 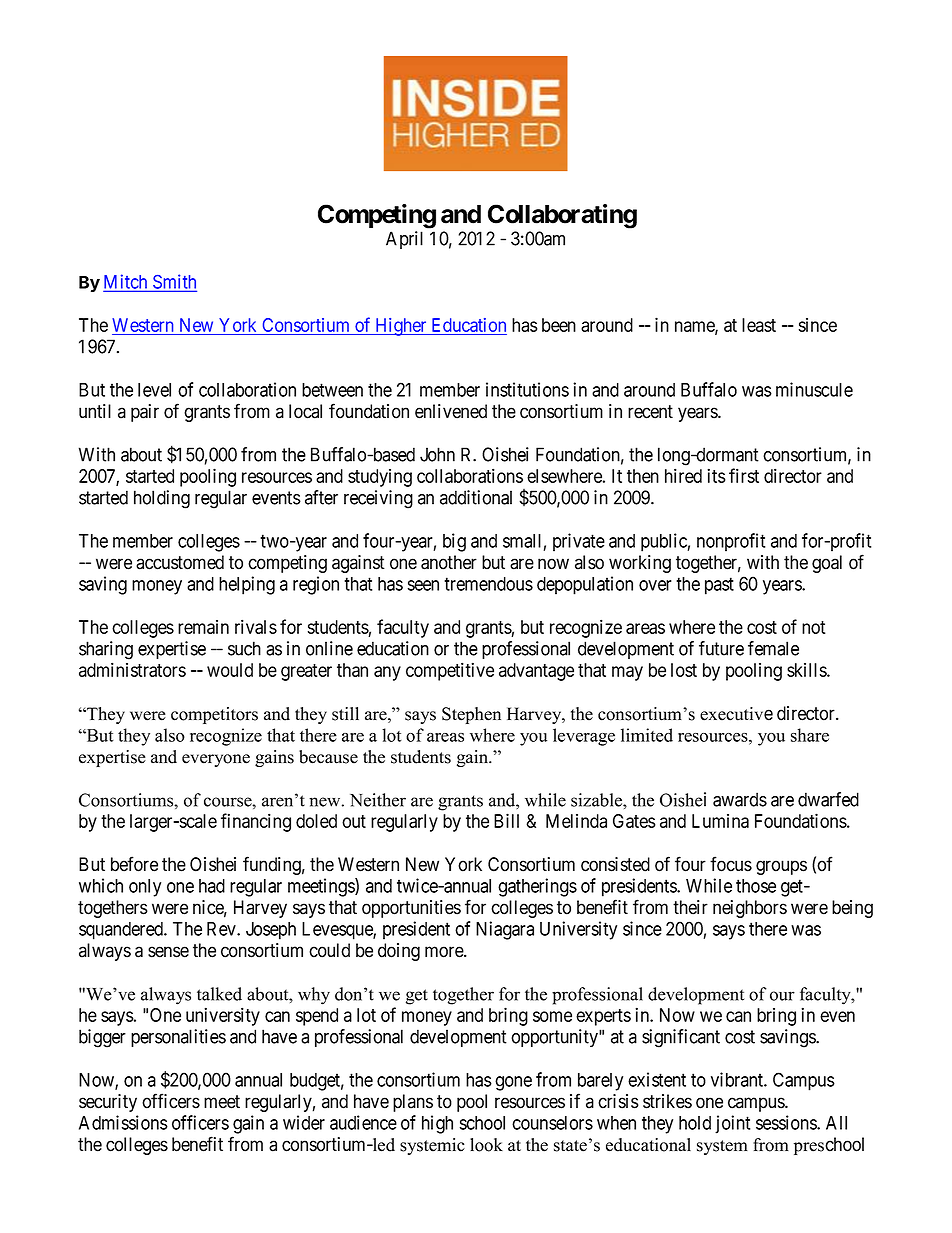 What do you see at coordinates (404, 240) in the page?
I see `April` at bounding box center [404, 240].
